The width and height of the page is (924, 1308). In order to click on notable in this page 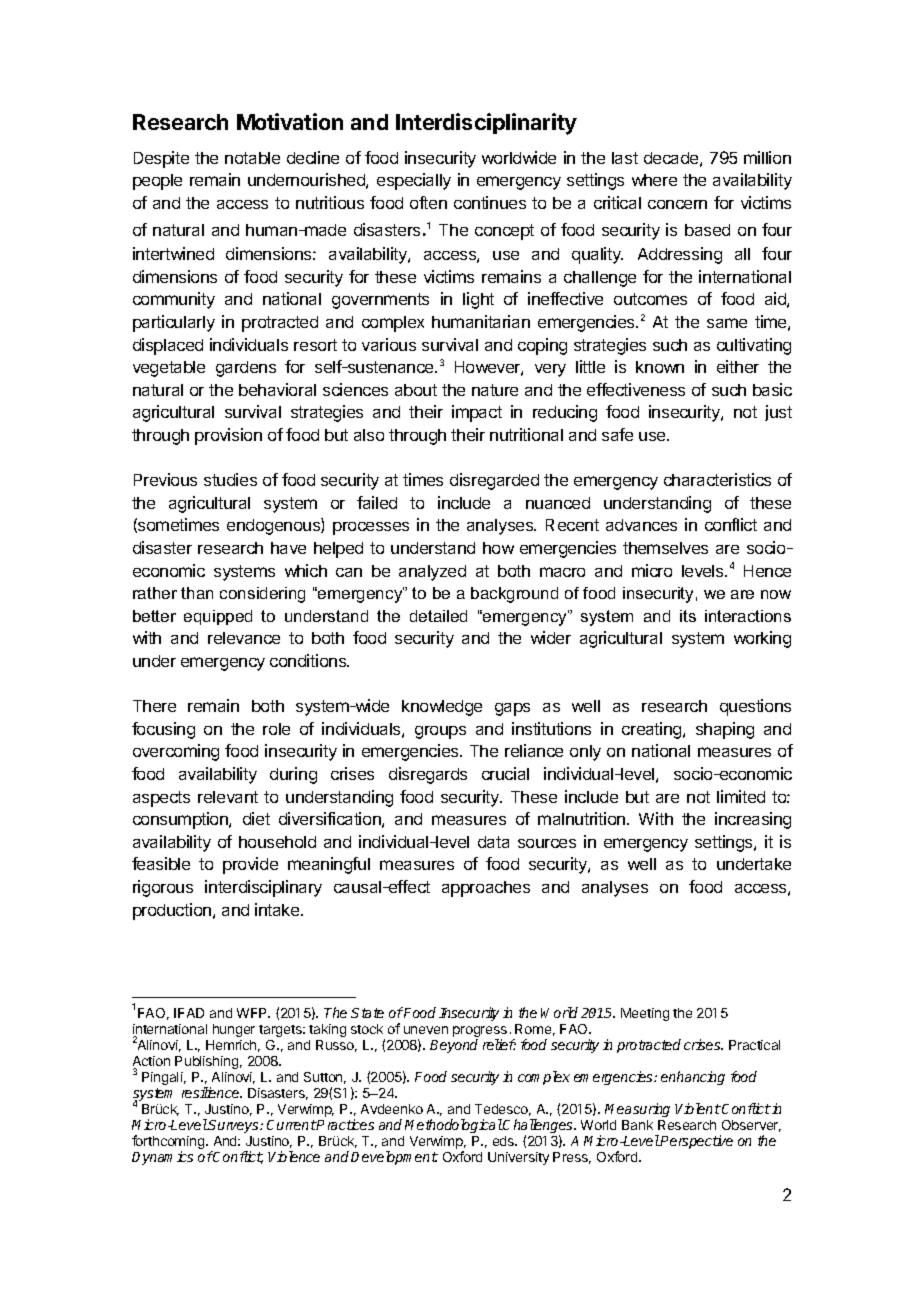, I will do `click(252, 158)`.
